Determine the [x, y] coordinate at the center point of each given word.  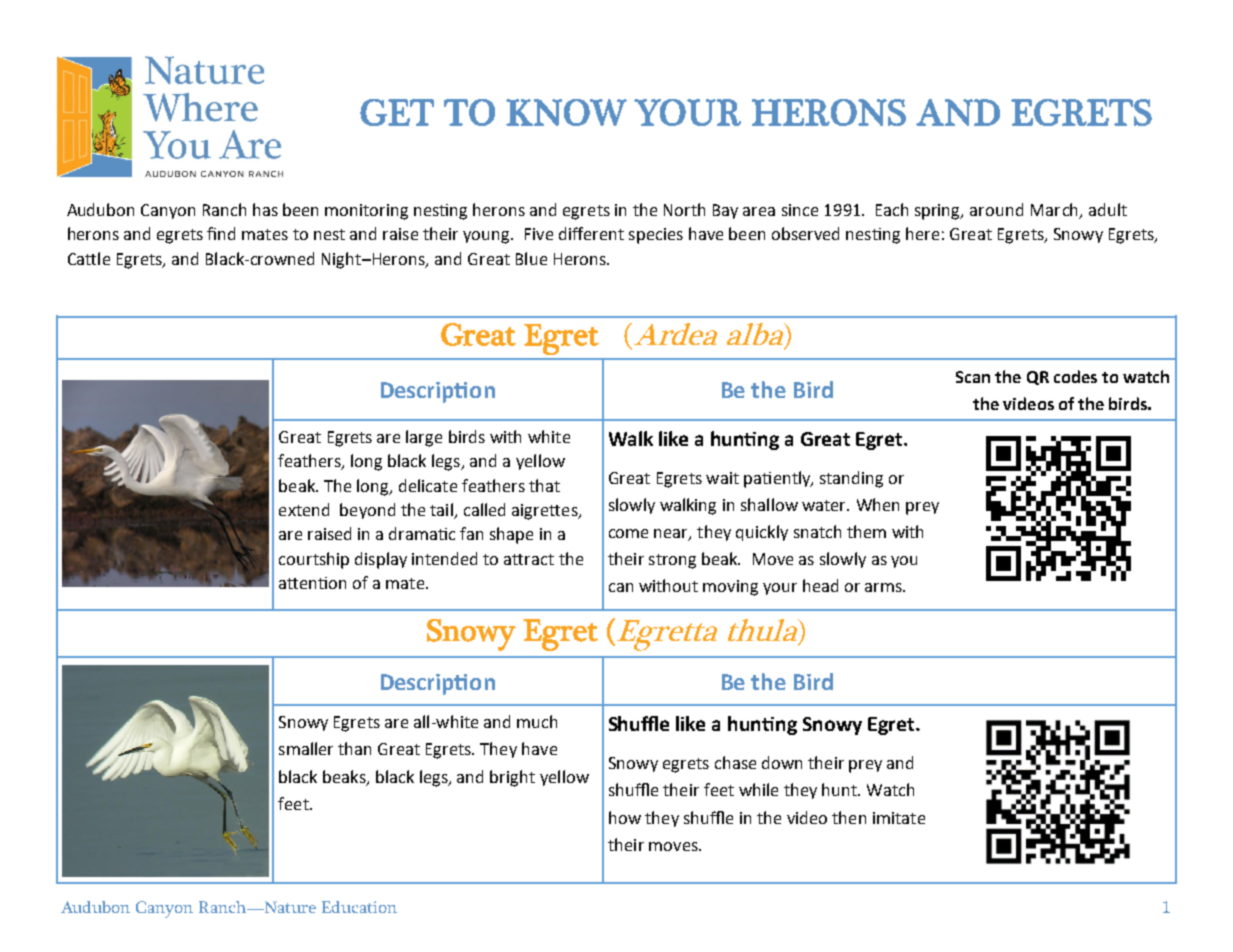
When [878, 504]
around [996, 209]
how [625, 817]
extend [304, 509]
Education [359, 907]
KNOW [566, 112]
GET [397, 112]
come [628, 533]
